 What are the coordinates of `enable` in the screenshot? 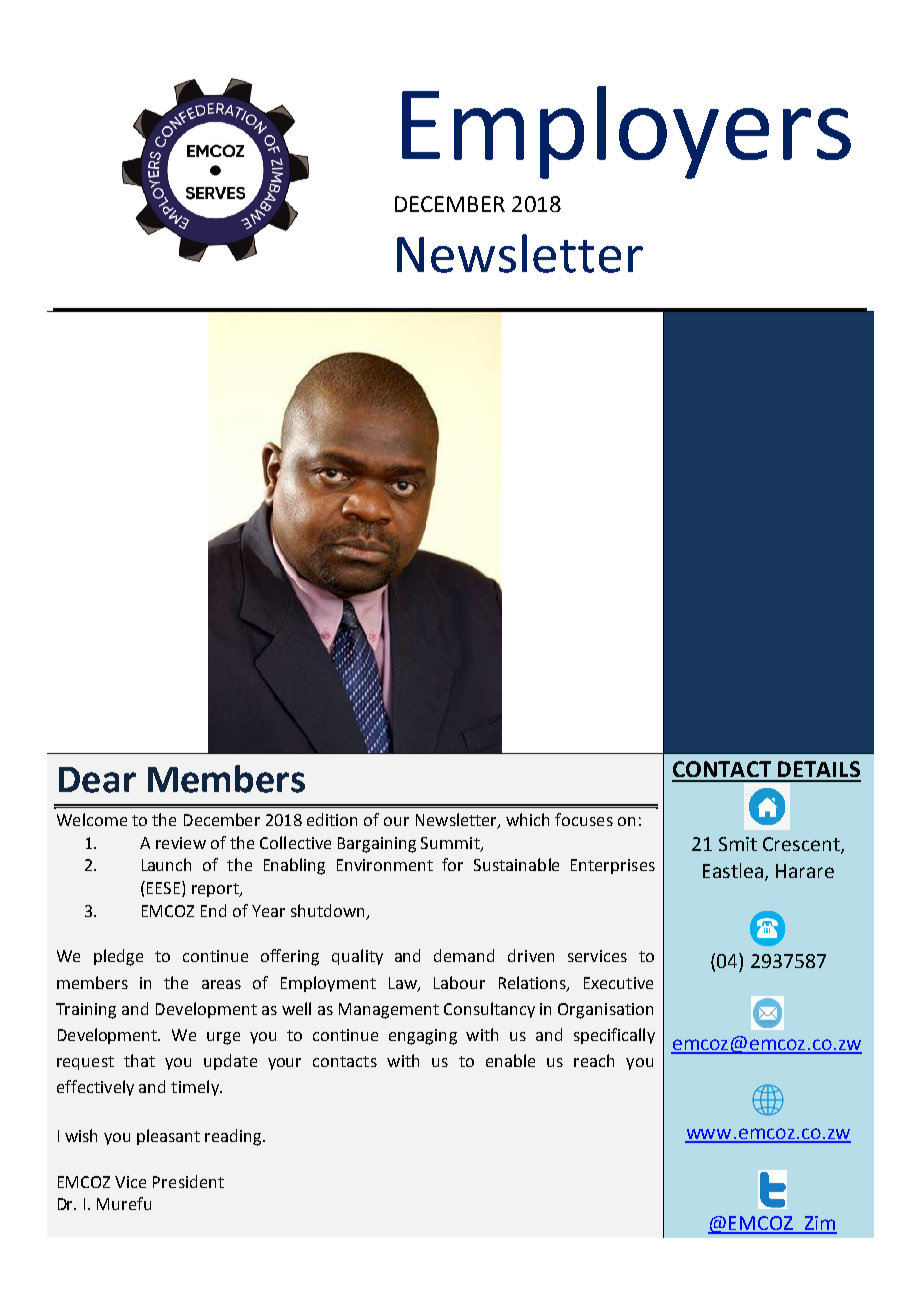 It's located at (510, 1060).
